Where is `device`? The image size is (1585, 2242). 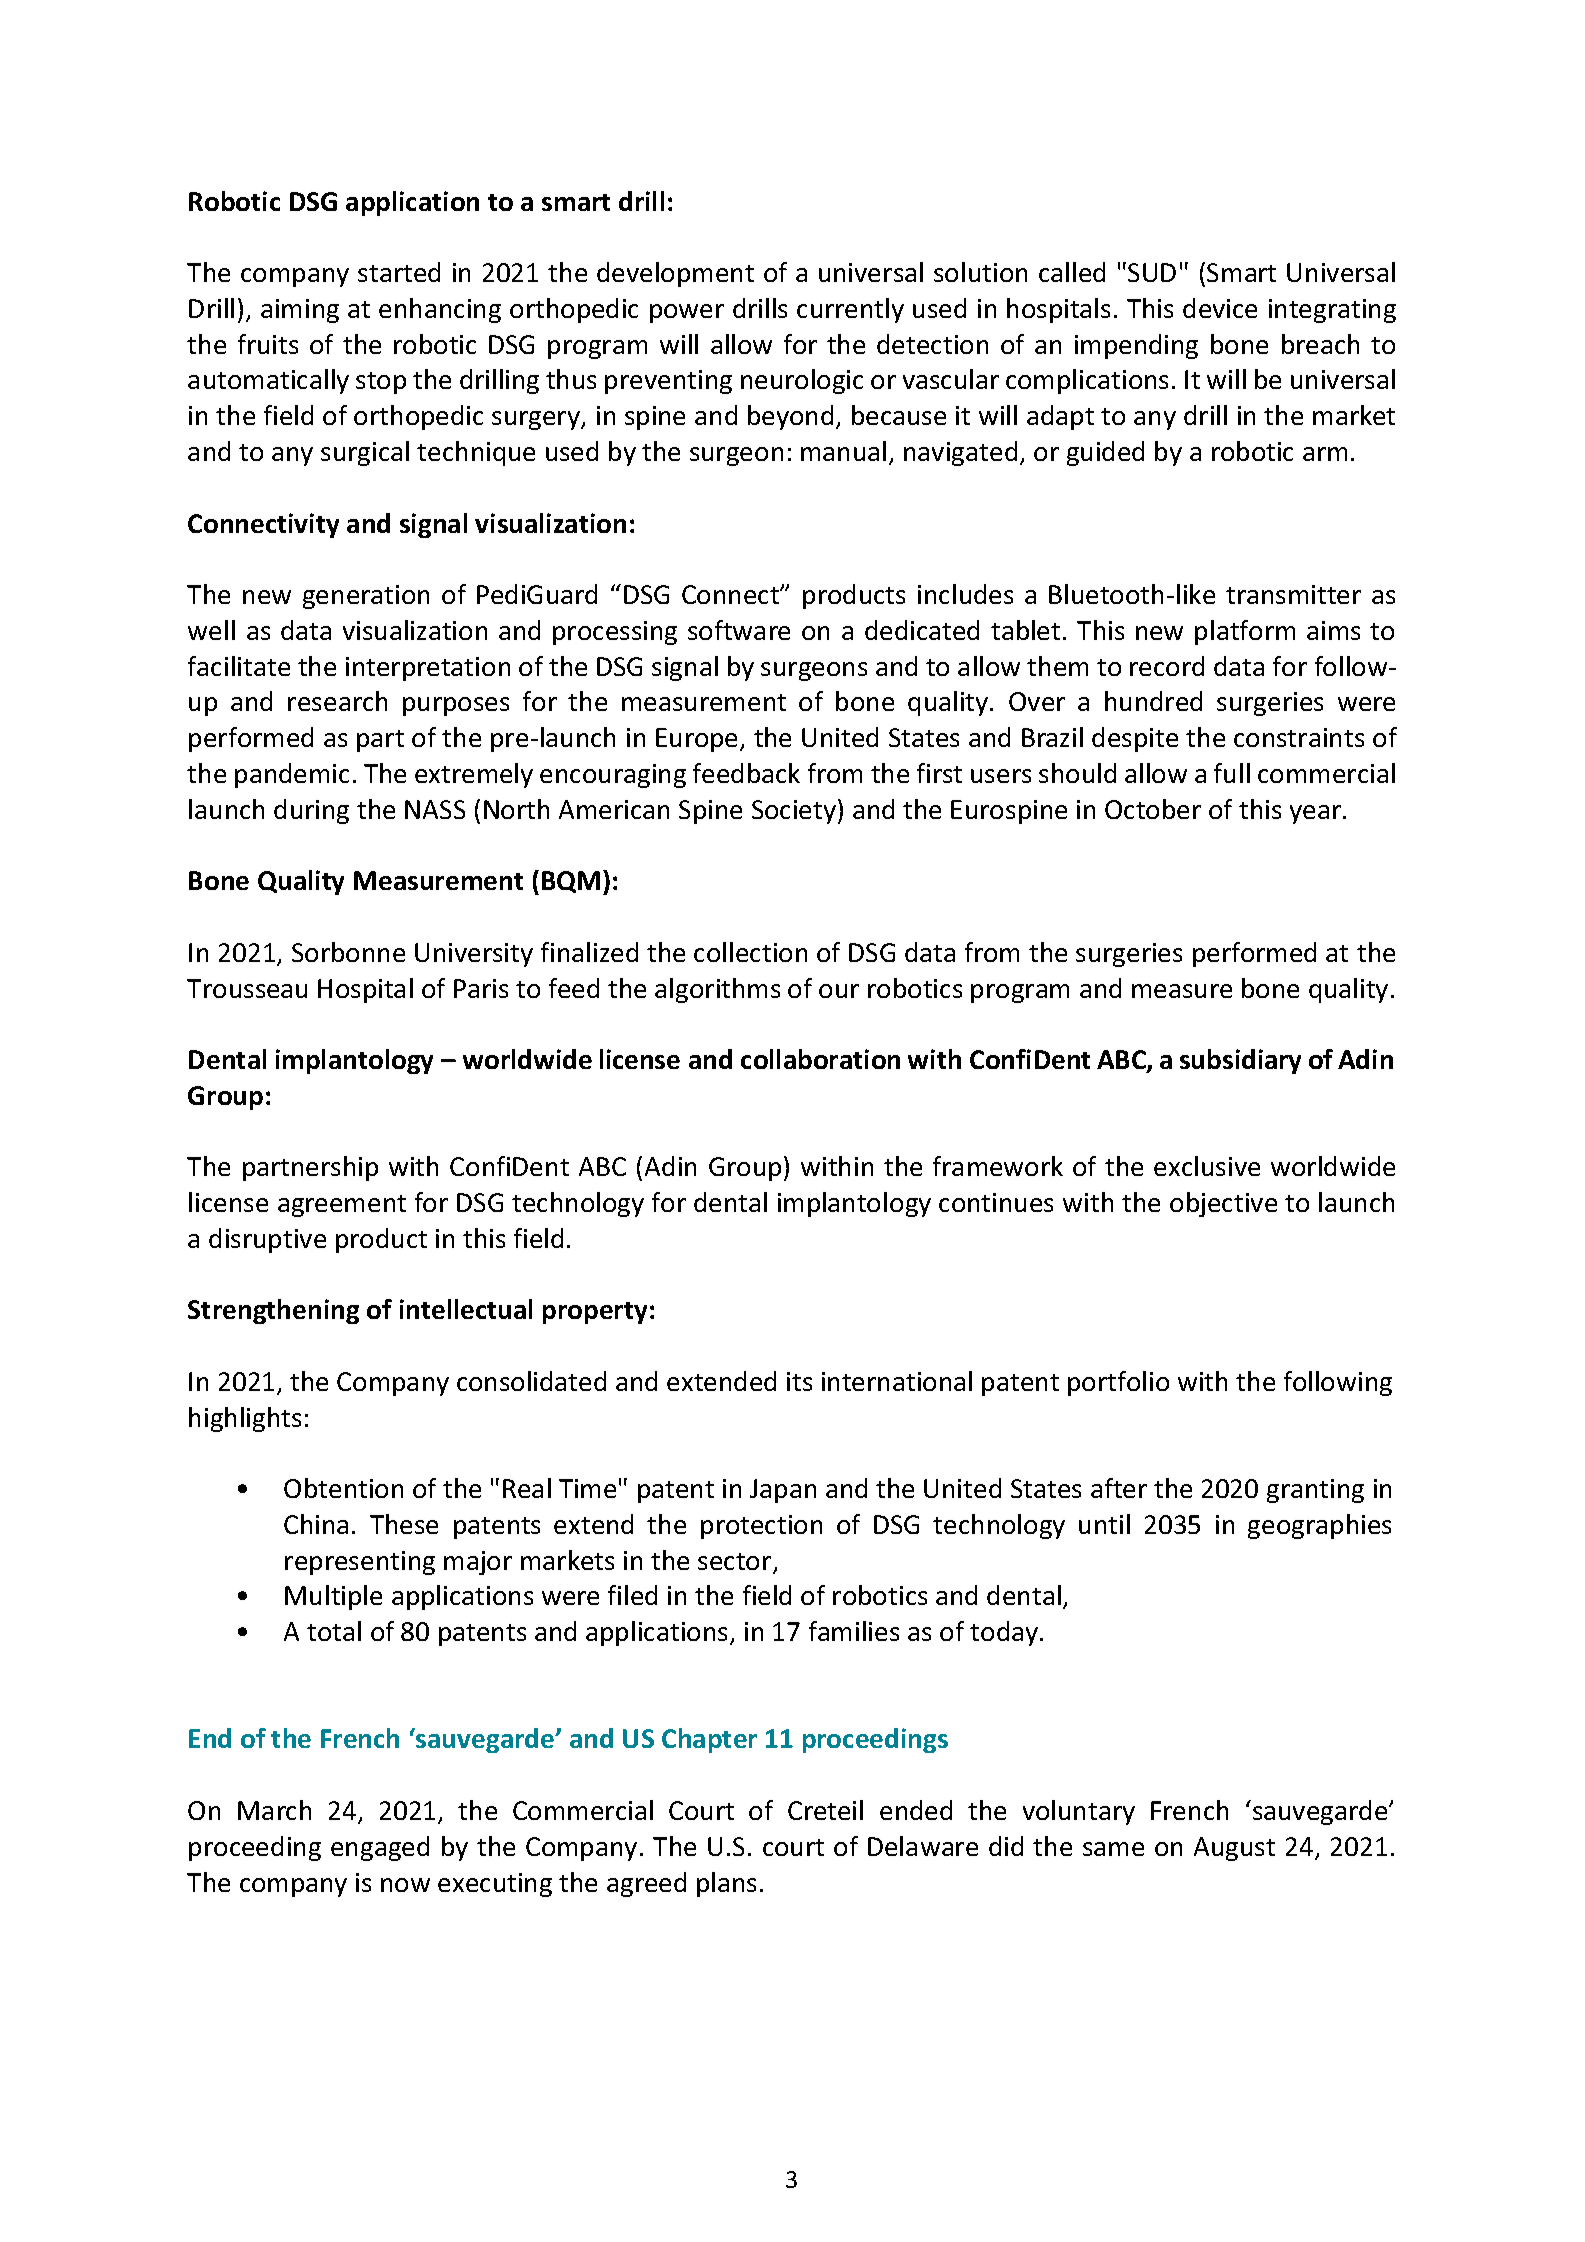
device is located at coordinates (1220, 308).
